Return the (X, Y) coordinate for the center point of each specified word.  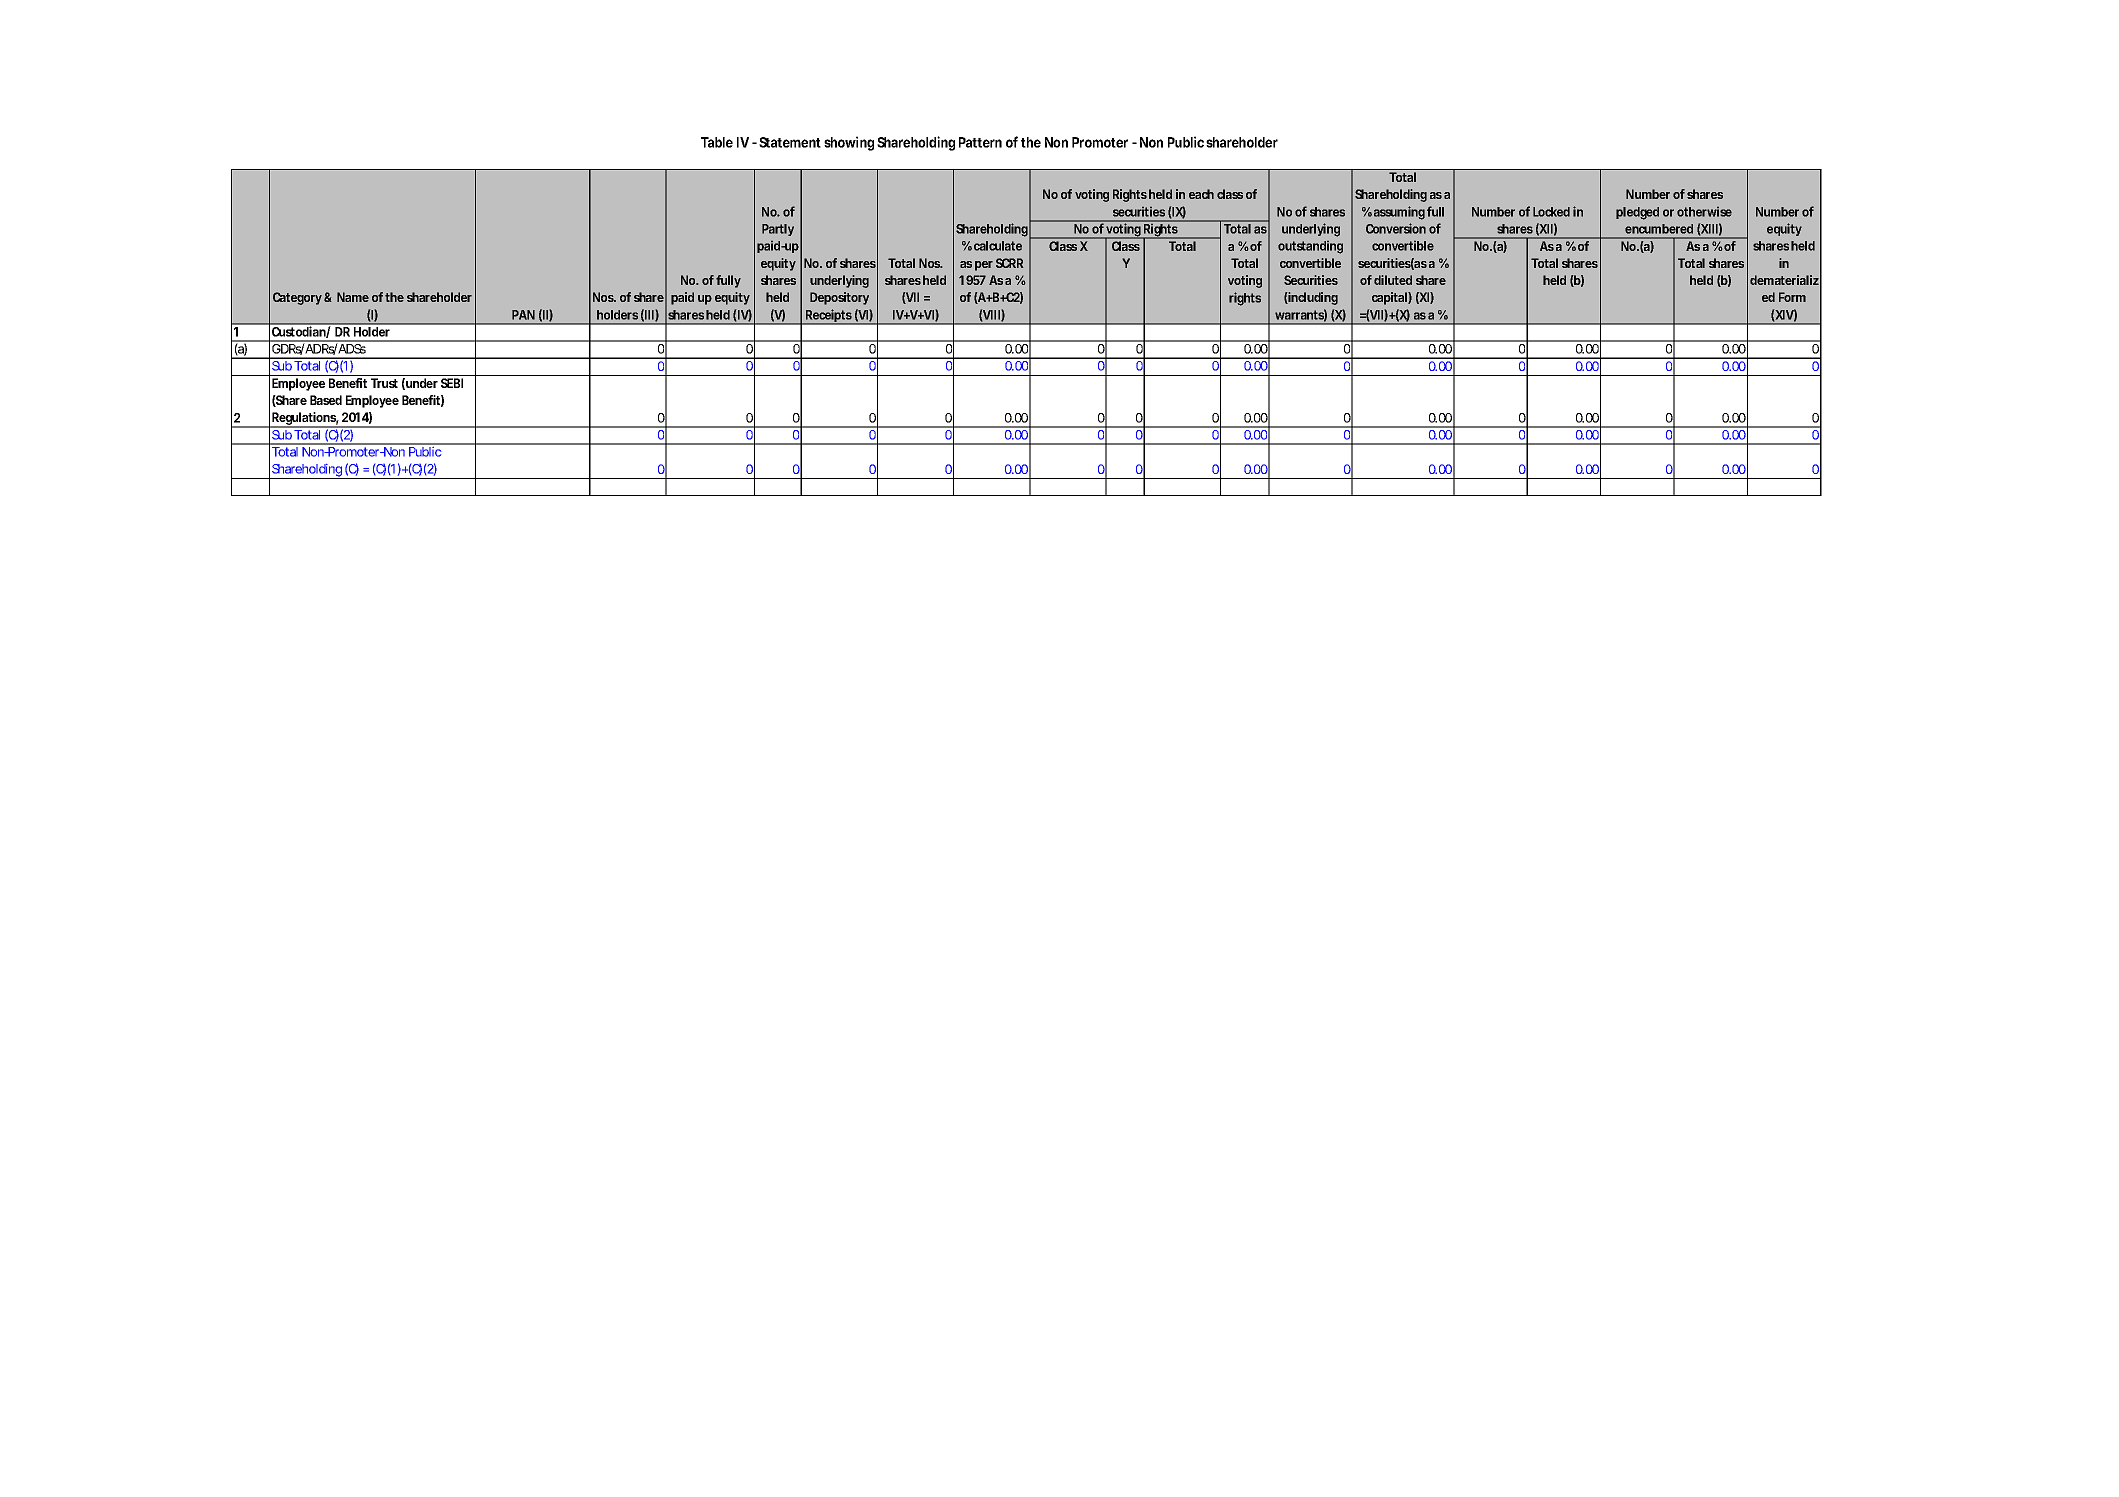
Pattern (980, 142)
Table (717, 142)
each (1201, 194)
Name (353, 297)
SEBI (452, 383)
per (984, 266)
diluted (1393, 280)
